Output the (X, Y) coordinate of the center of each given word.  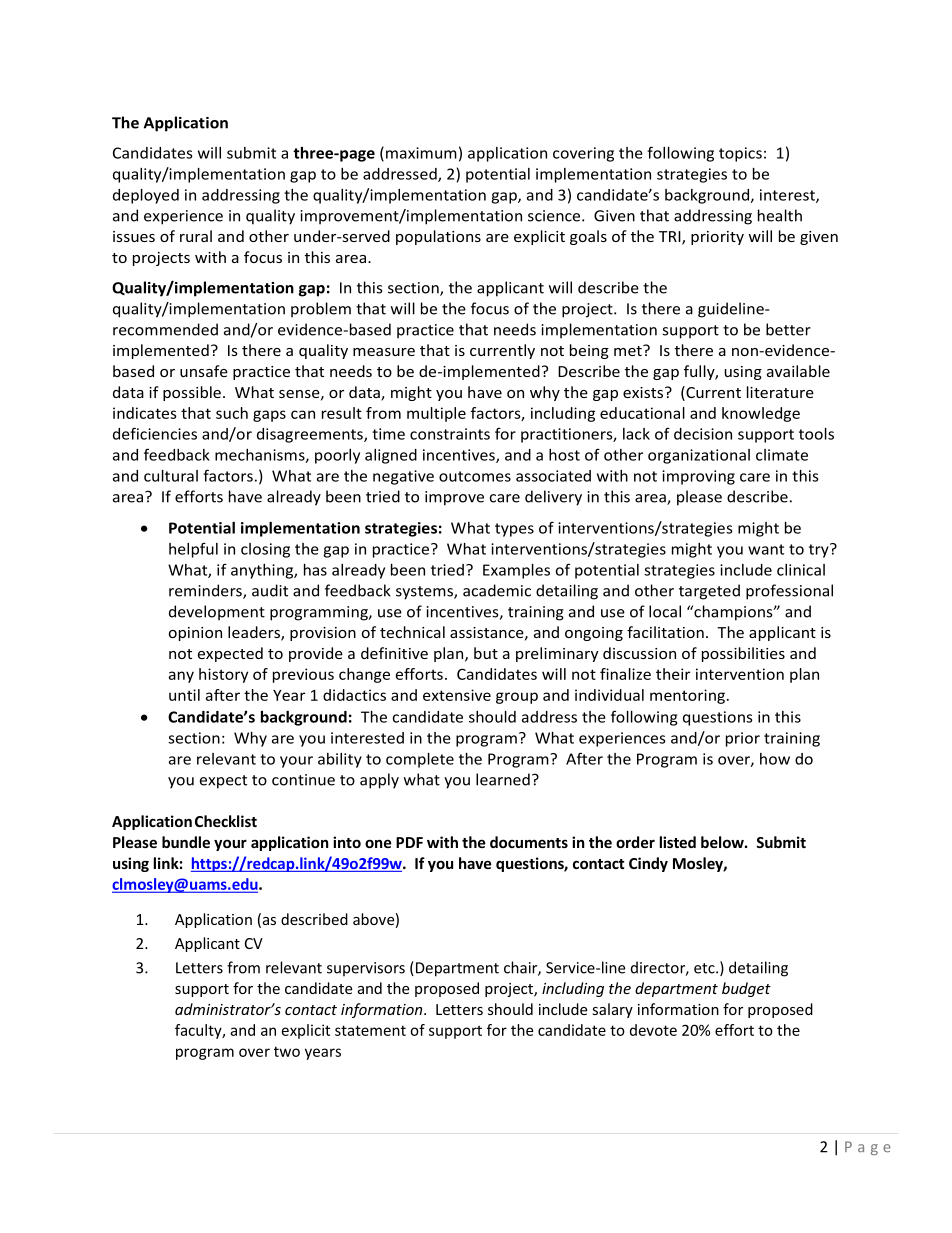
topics (740, 154)
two (287, 1051)
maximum (421, 153)
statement (370, 1030)
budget (746, 989)
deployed (146, 196)
